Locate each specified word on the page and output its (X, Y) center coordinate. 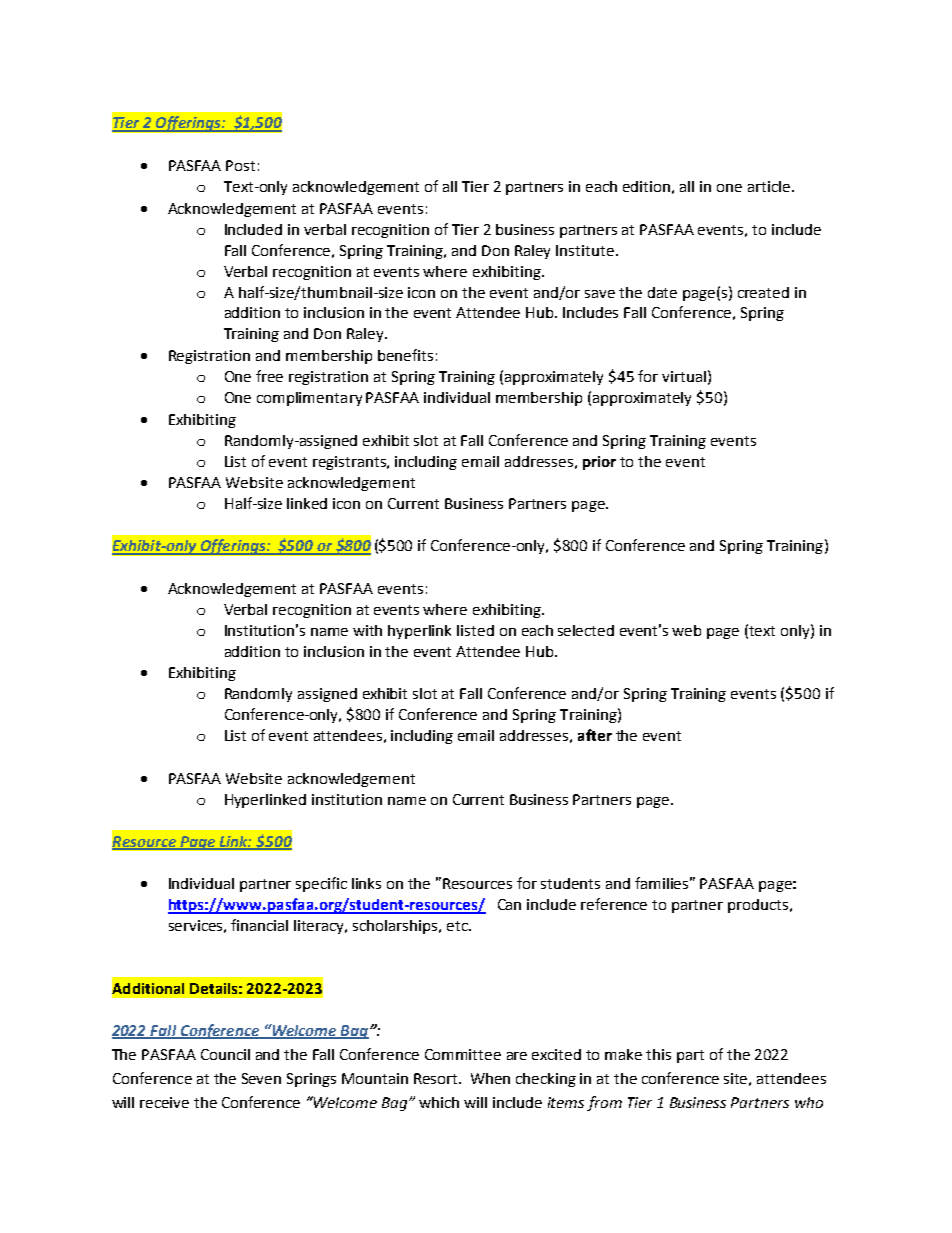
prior (599, 463)
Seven (261, 1078)
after (595, 735)
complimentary (309, 399)
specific (321, 884)
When (490, 1078)
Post (240, 165)
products (759, 906)
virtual (684, 376)
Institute (585, 250)
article (769, 186)
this (658, 1054)
